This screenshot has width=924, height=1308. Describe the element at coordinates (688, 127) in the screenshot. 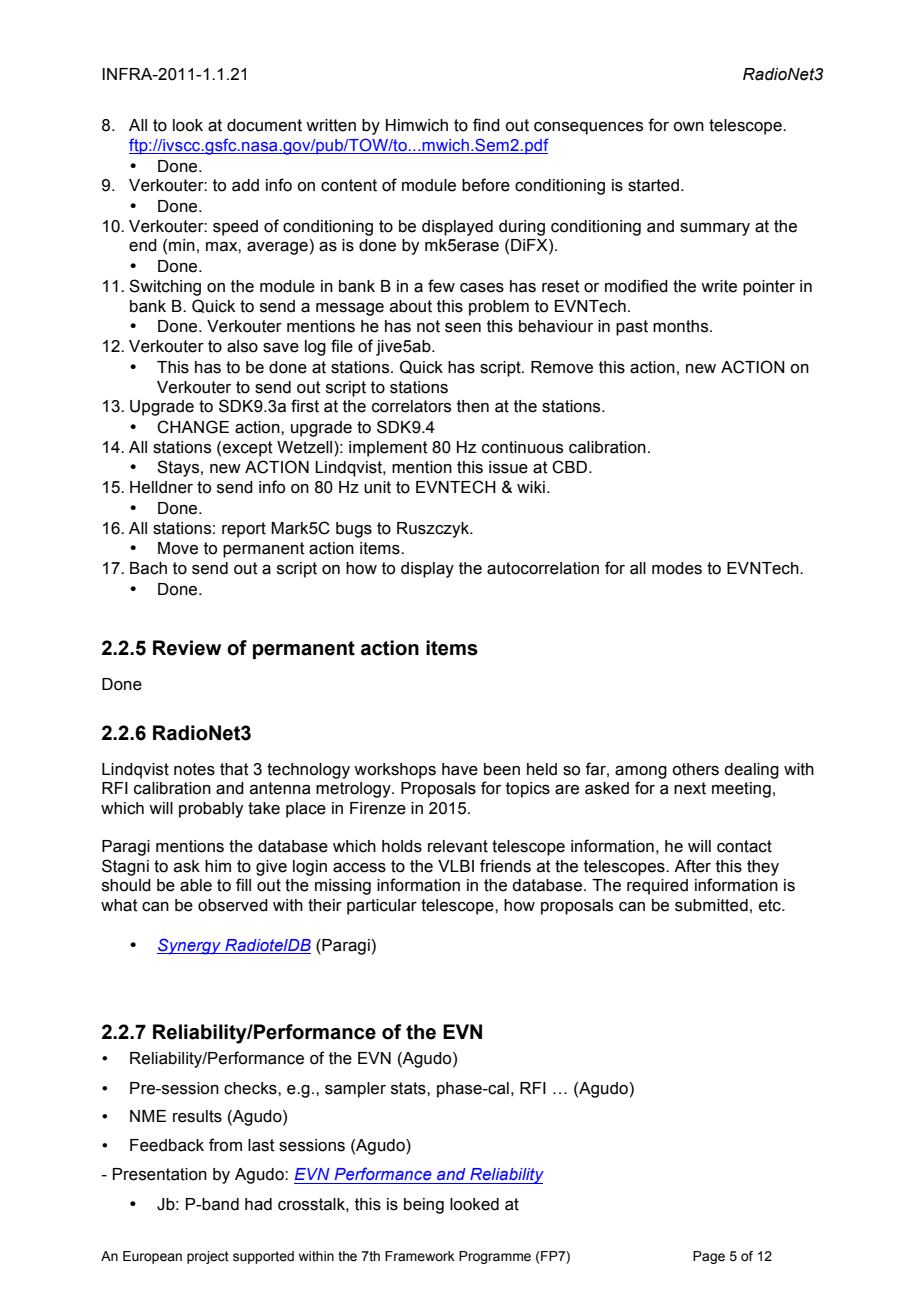

I see `own` at that location.
